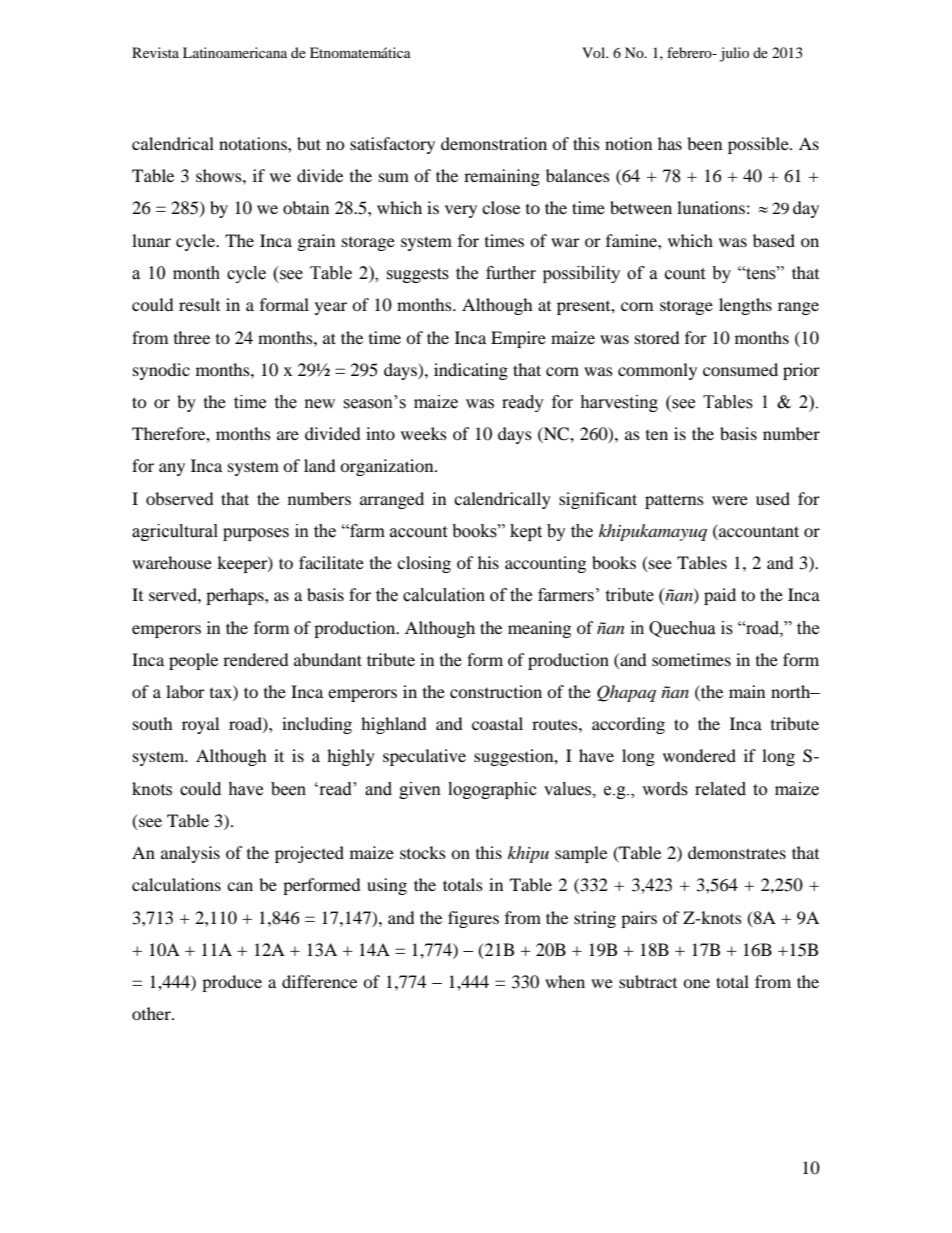  What do you see at coordinates (759, 145) in the screenshot?
I see `possible` at bounding box center [759, 145].
